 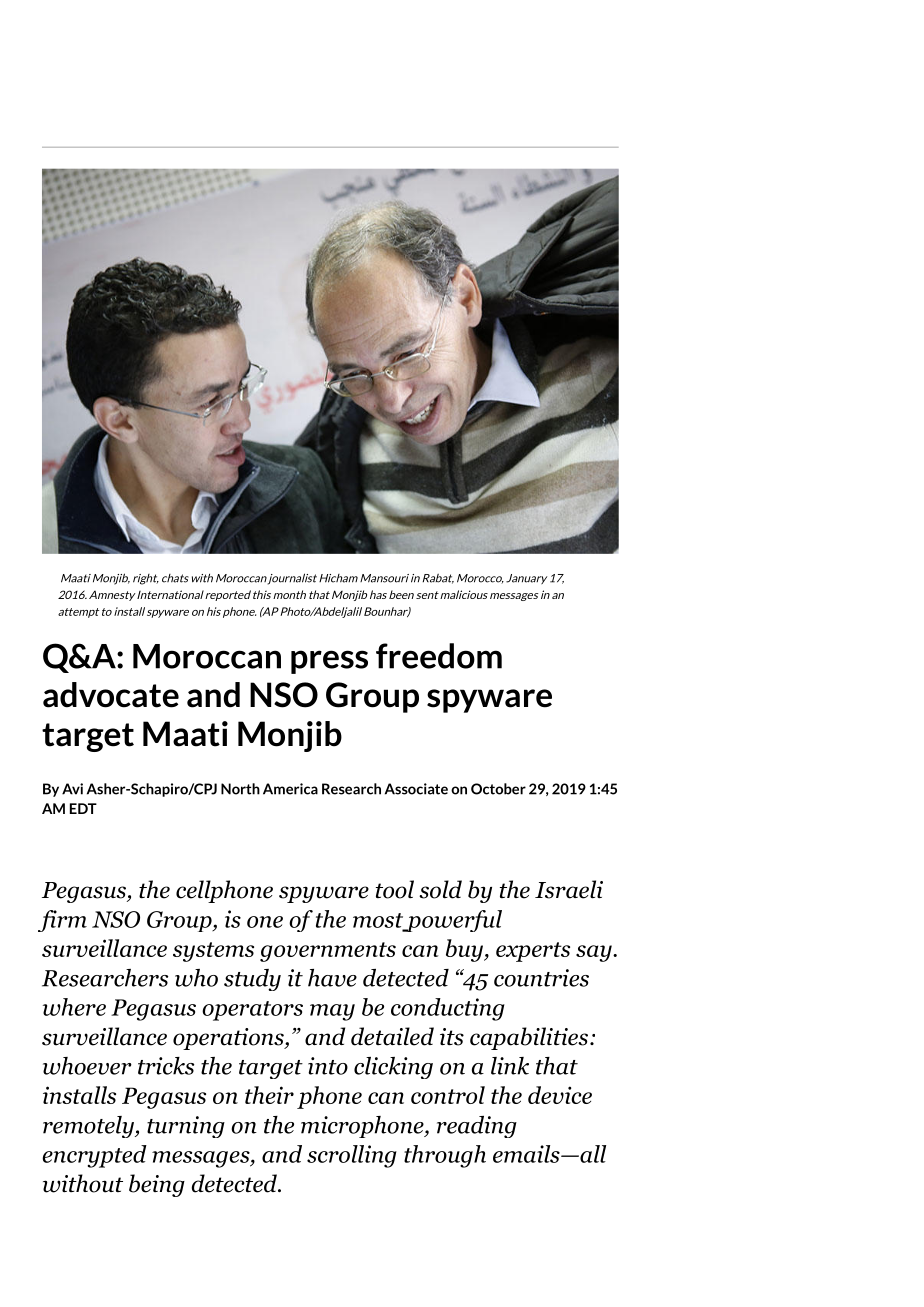 What do you see at coordinates (83, 808) in the document?
I see `EDT` at bounding box center [83, 808].
